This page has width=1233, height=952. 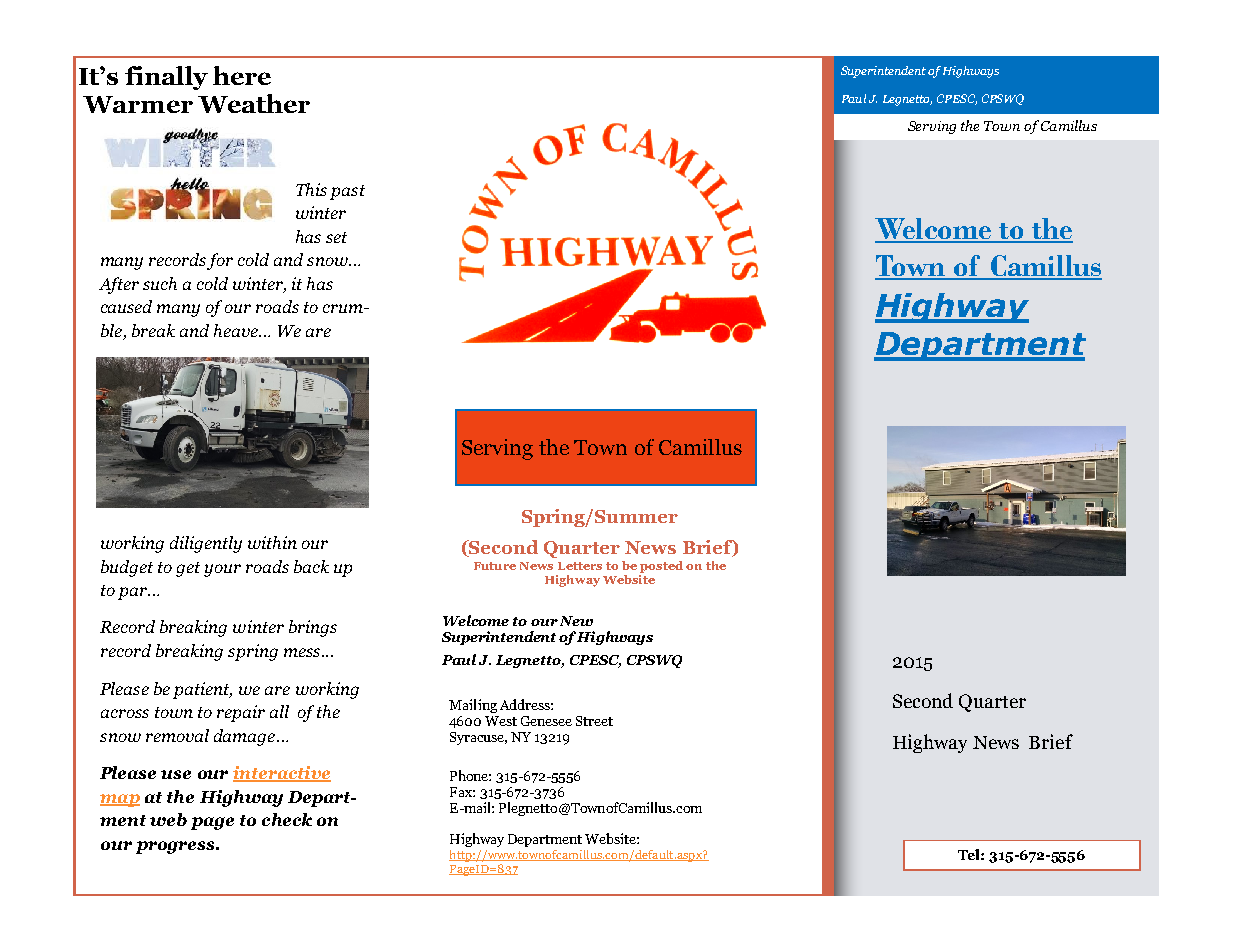 I want to click on set, so click(x=336, y=237).
